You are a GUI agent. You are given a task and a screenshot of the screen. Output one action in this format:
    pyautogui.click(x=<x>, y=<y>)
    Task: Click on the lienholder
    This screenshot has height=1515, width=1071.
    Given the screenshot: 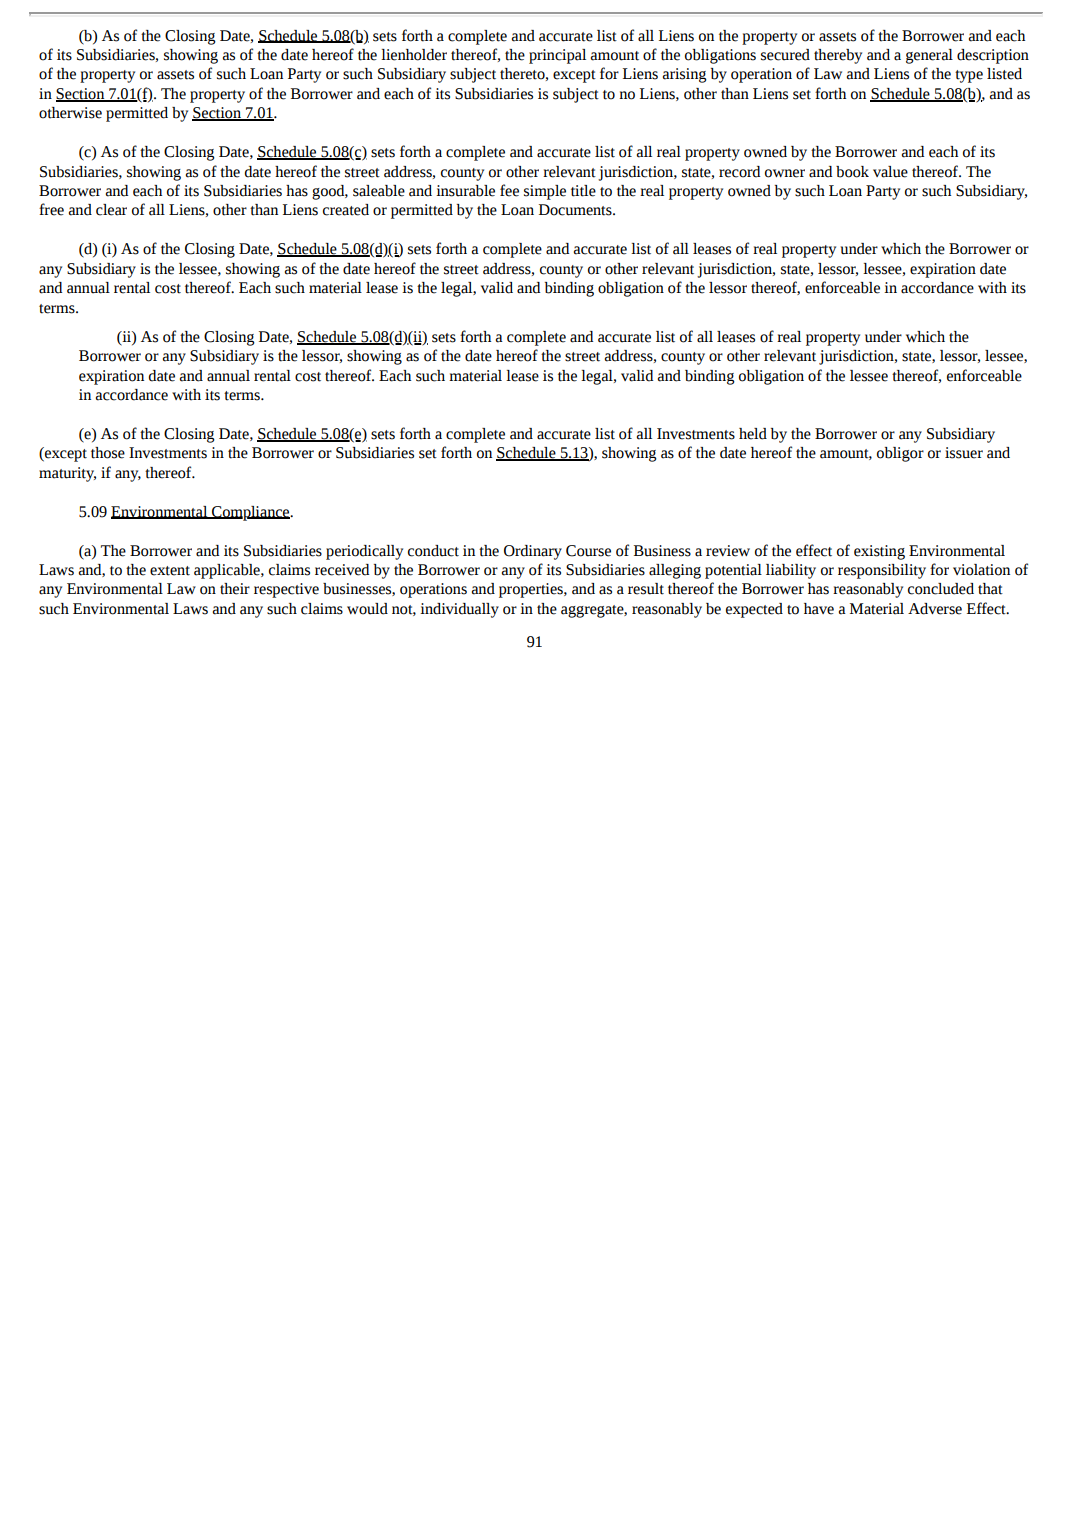 What is the action you would take?
    pyautogui.click(x=414, y=55)
